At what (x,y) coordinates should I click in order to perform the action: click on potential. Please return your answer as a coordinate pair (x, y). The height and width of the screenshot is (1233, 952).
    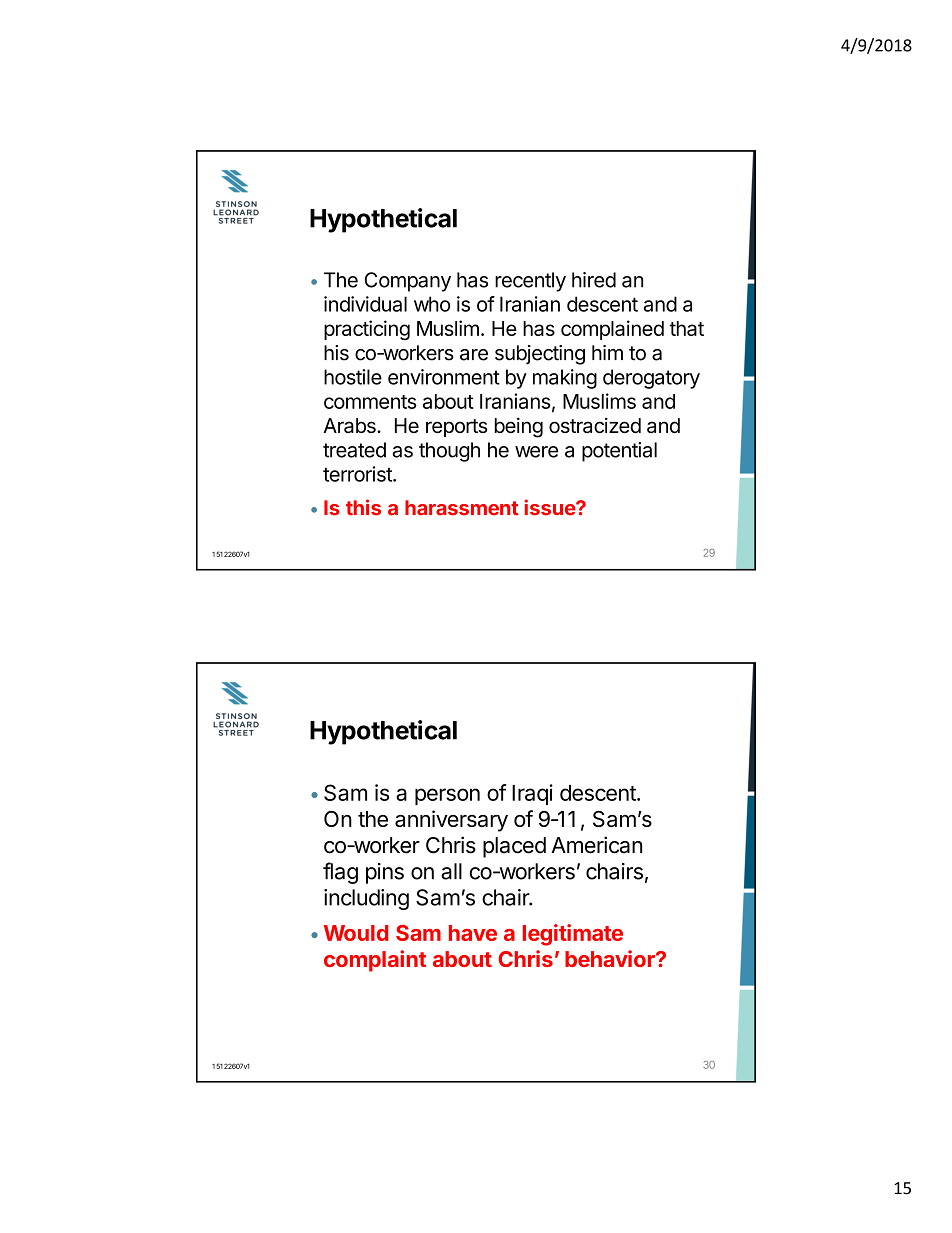
    Looking at the image, I should click on (619, 452).
